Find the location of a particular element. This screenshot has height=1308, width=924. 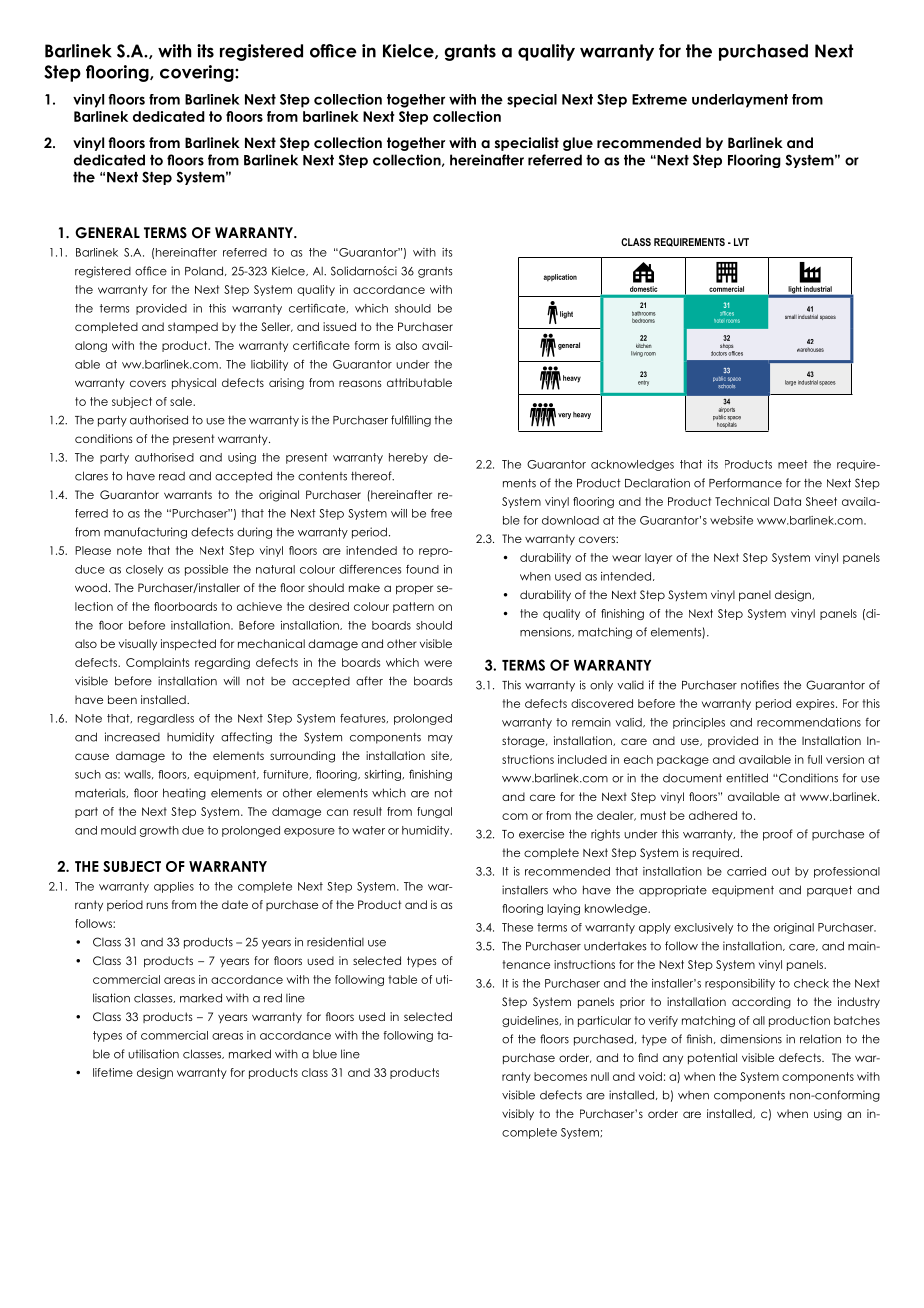

glue is located at coordinates (578, 144).
